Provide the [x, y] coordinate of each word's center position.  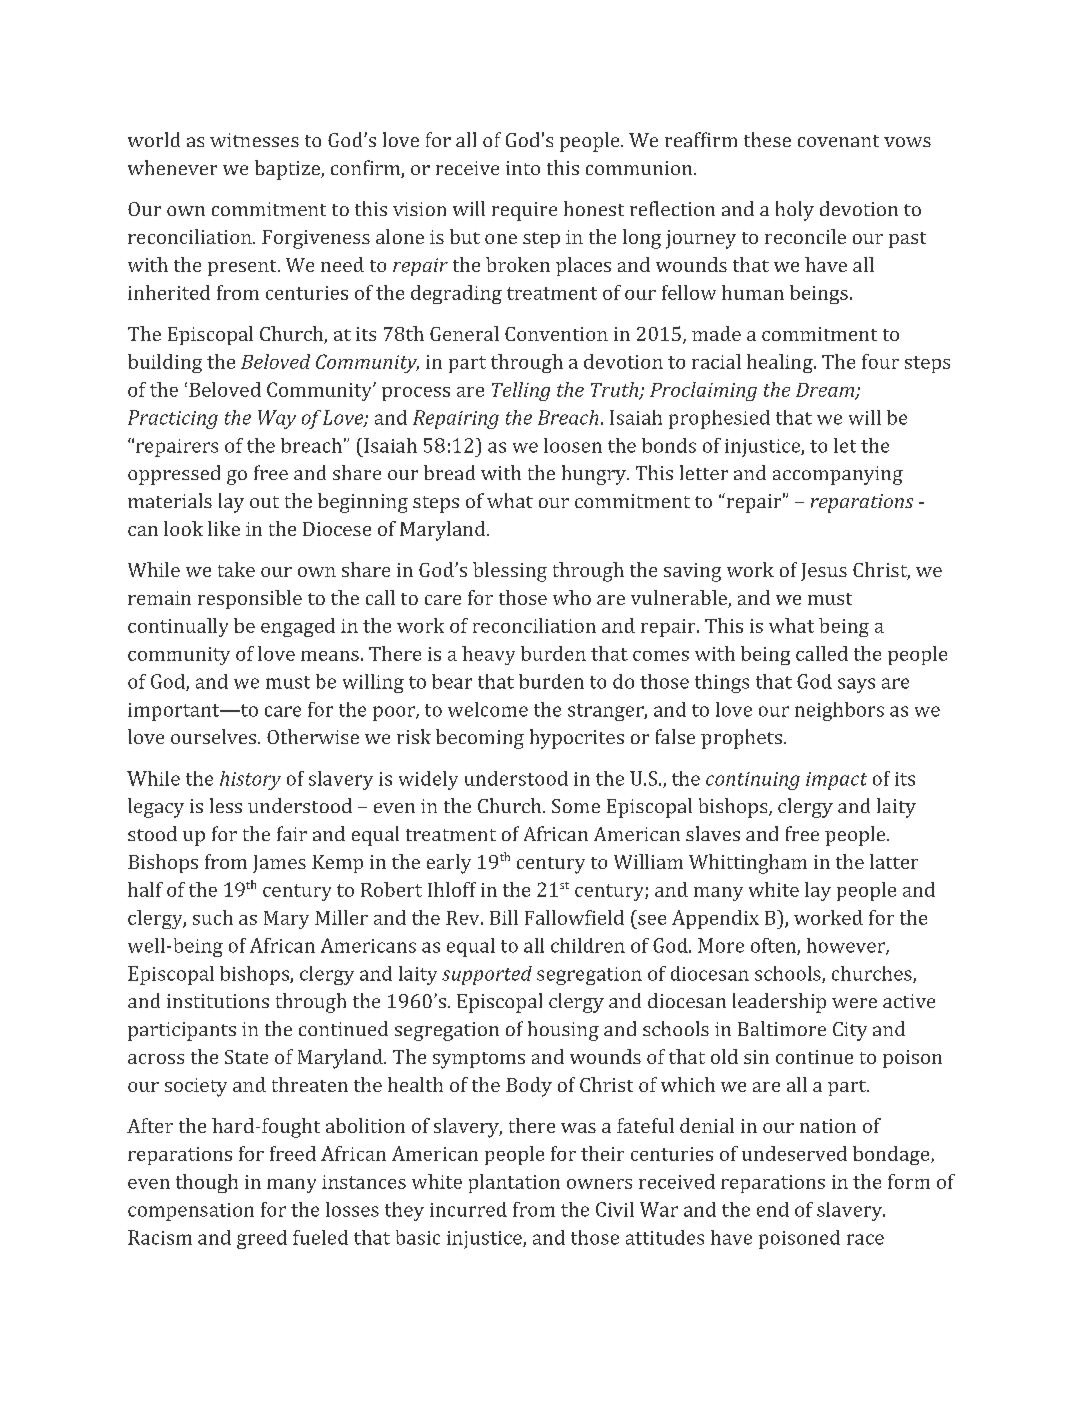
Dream [826, 391]
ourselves [213, 736]
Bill [504, 917]
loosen [573, 445]
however [847, 946]
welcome [488, 709]
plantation [514, 1183]
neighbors [839, 711]
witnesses [254, 140]
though [207, 1183]
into [523, 168]
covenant [838, 141]
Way [277, 419]
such [213, 917]
